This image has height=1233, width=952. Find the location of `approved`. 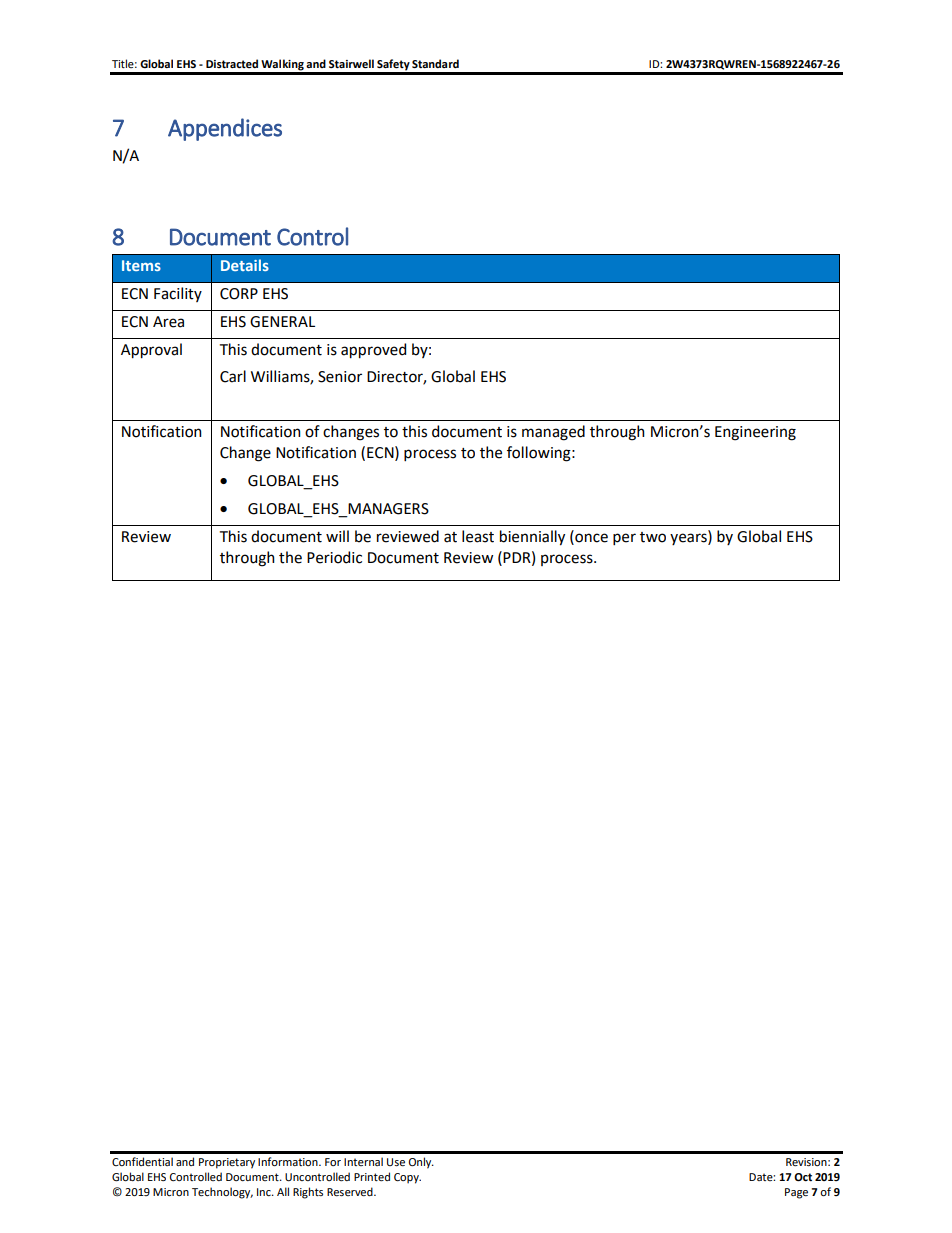

approved is located at coordinates (373, 351).
